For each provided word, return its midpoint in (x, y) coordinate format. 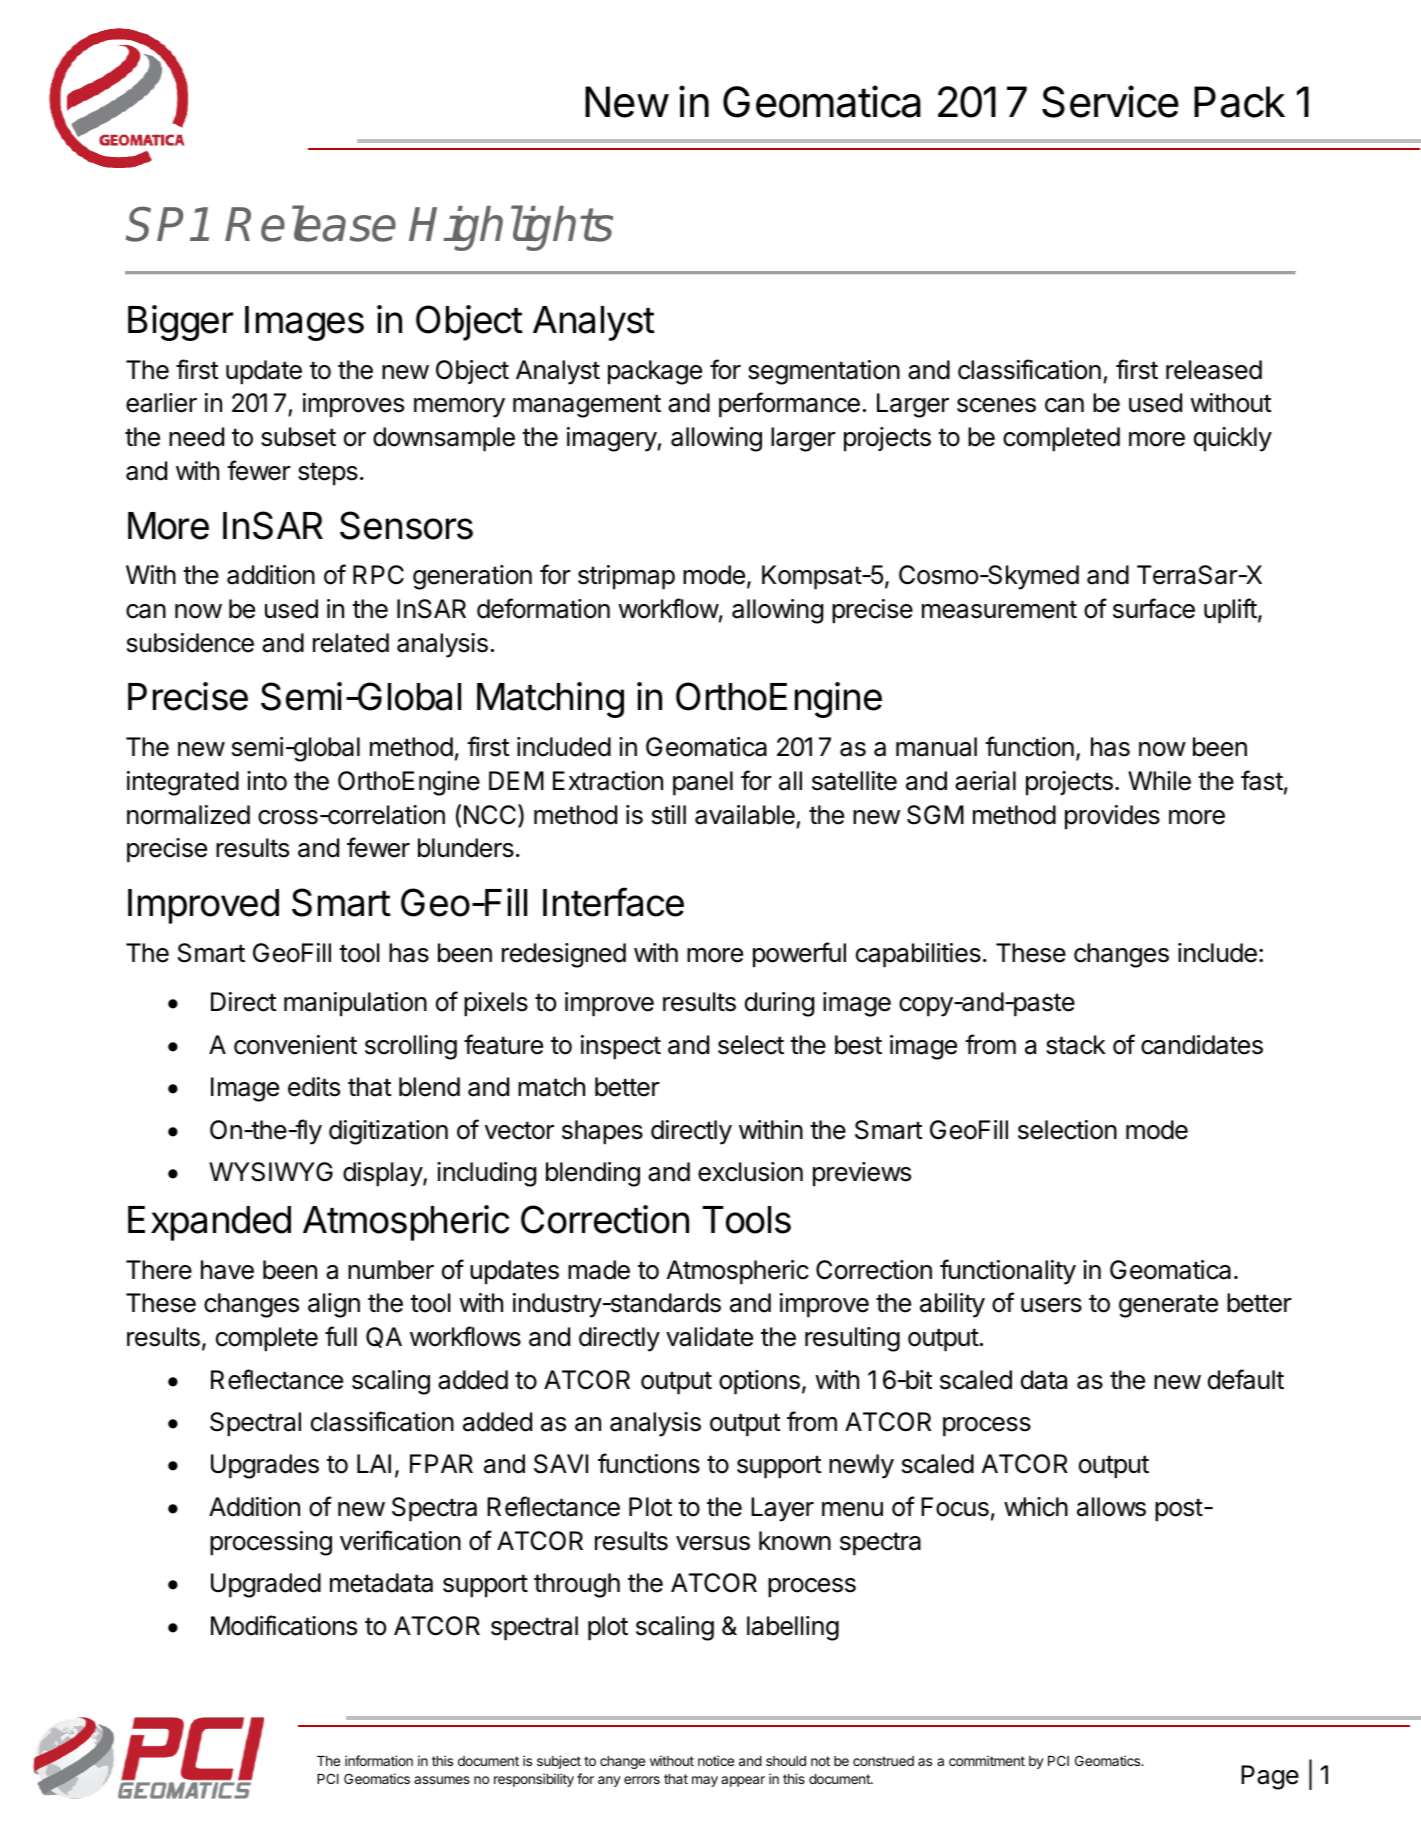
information (379, 1760)
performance (789, 405)
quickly (1233, 439)
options (759, 1382)
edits (314, 1087)
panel (703, 783)
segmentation (824, 372)
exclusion (750, 1172)
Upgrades (265, 1466)
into (267, 781)
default (1246, 1379)
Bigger (180, 323)
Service (1110, 101)
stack (1076, 1045)
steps (328, 474)
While (1159, 781)
